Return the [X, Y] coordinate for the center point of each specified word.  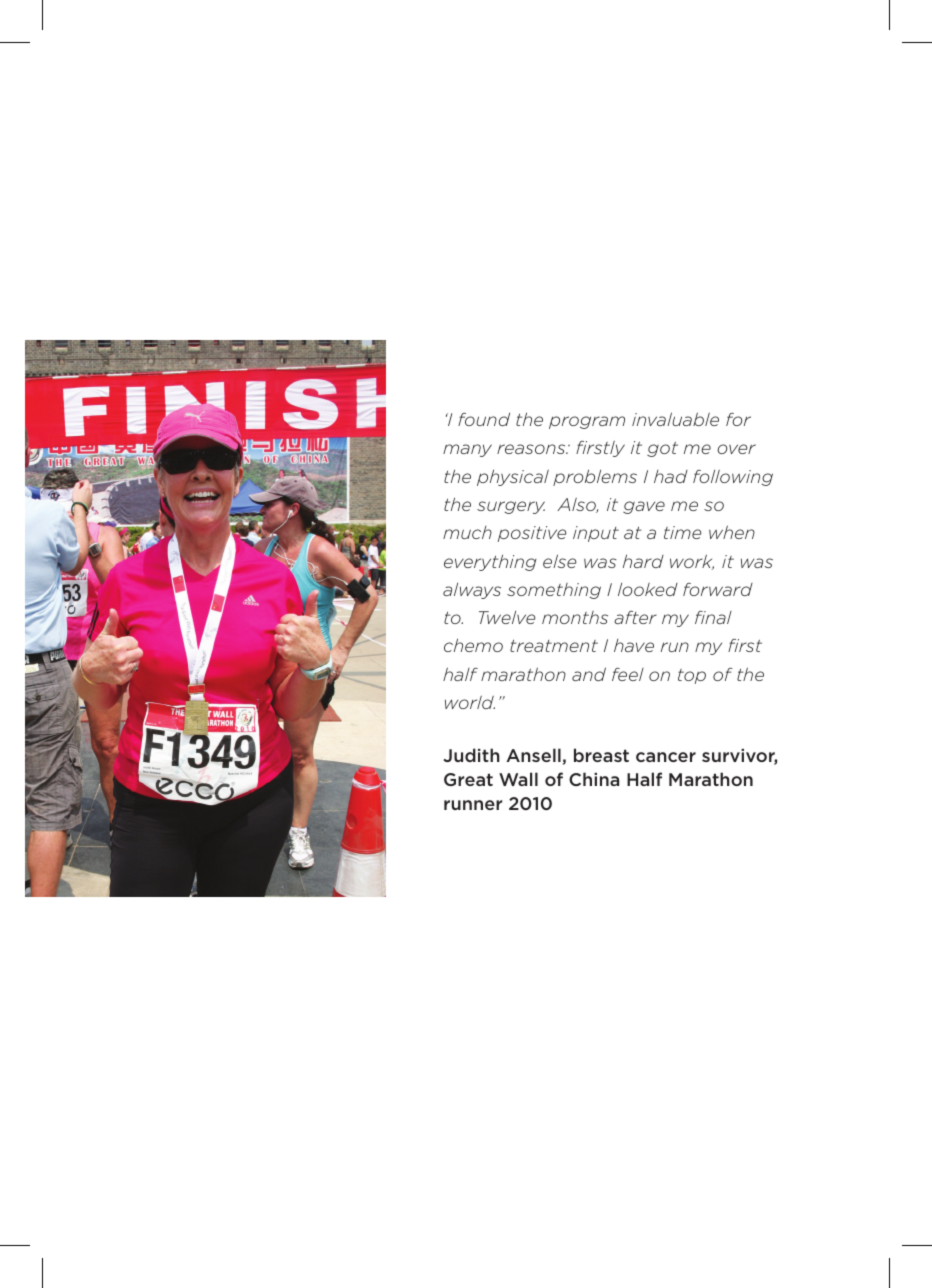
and [589, 674]
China [594, 779]
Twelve [507, 617]
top [692, 676]
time [682, 532]
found [484, 419]
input [596, 534]
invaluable [675, 419]
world [470, 702]
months [575, 617]
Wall [518, 779]
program [587, 422]
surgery [511, 507]
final [713, 617]
